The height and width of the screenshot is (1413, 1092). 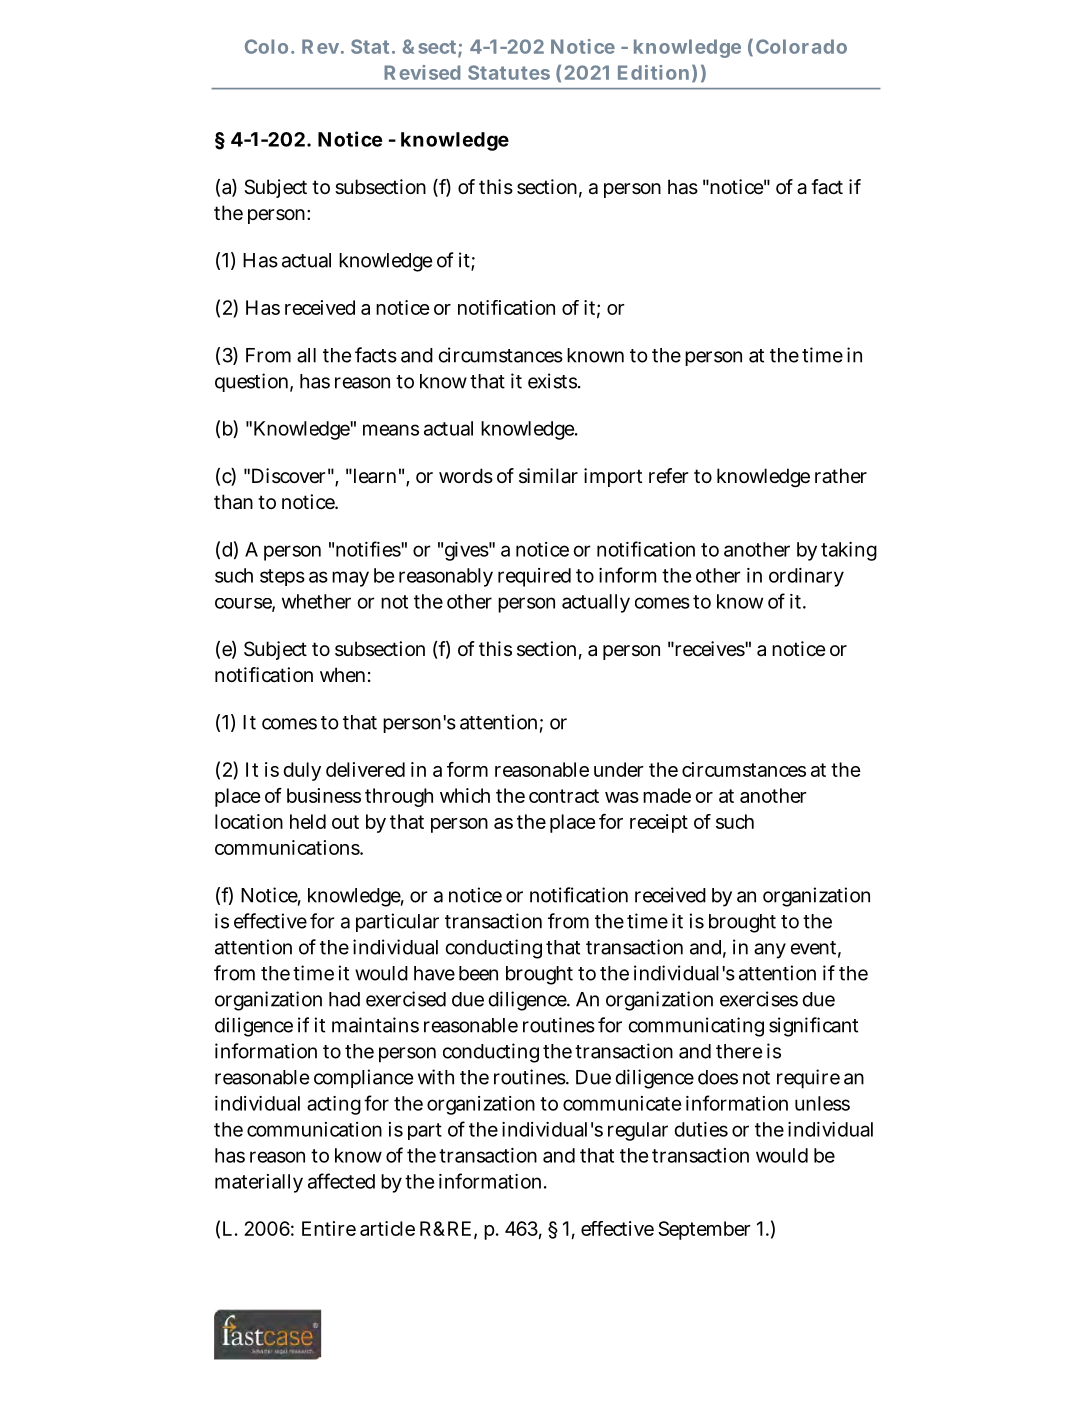 I want to click on had, so click(x=344, y=999).
